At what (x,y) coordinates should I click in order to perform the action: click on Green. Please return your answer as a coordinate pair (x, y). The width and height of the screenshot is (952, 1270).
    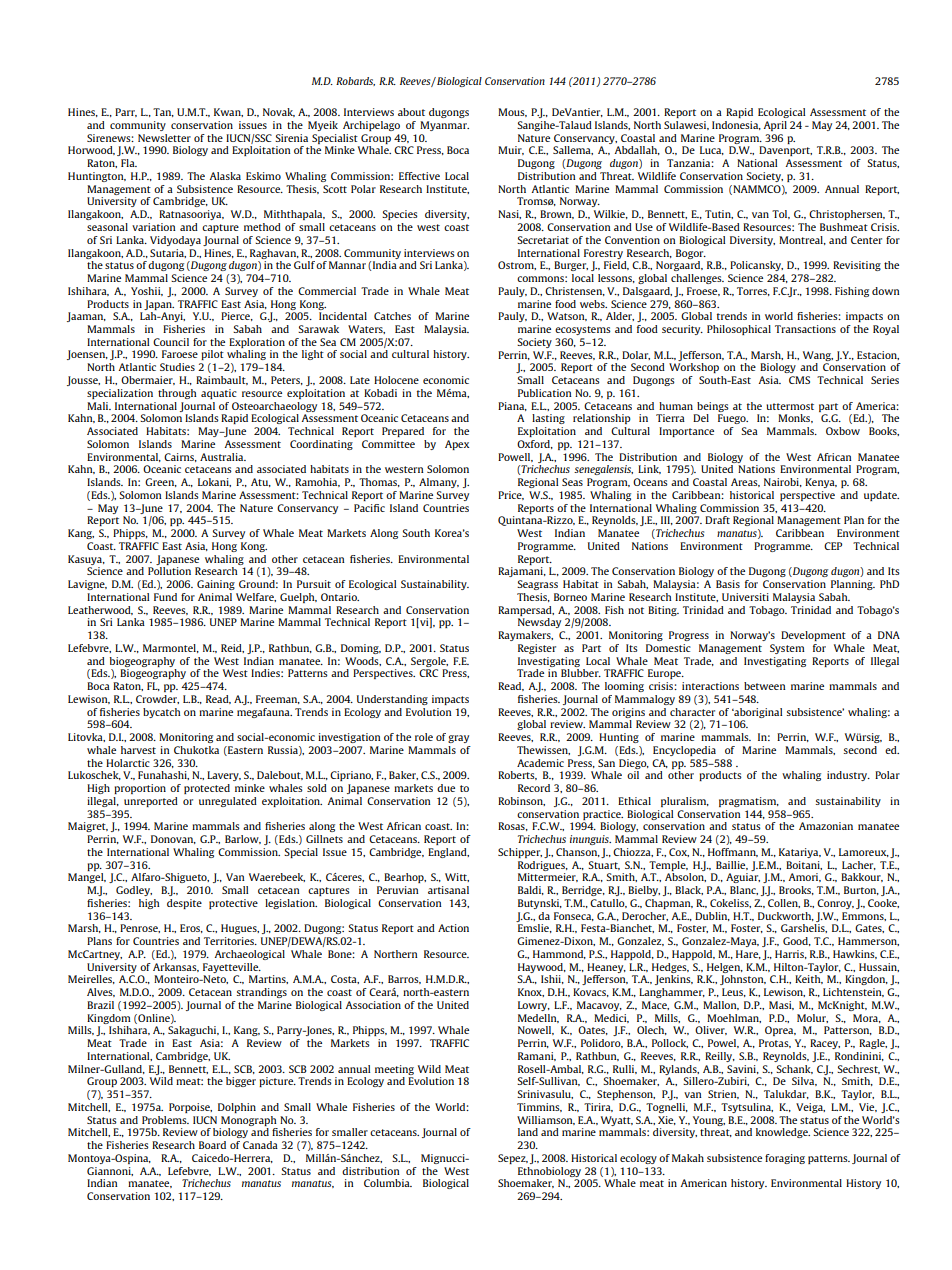
    Looking at the image, I should click on (161, 482).
